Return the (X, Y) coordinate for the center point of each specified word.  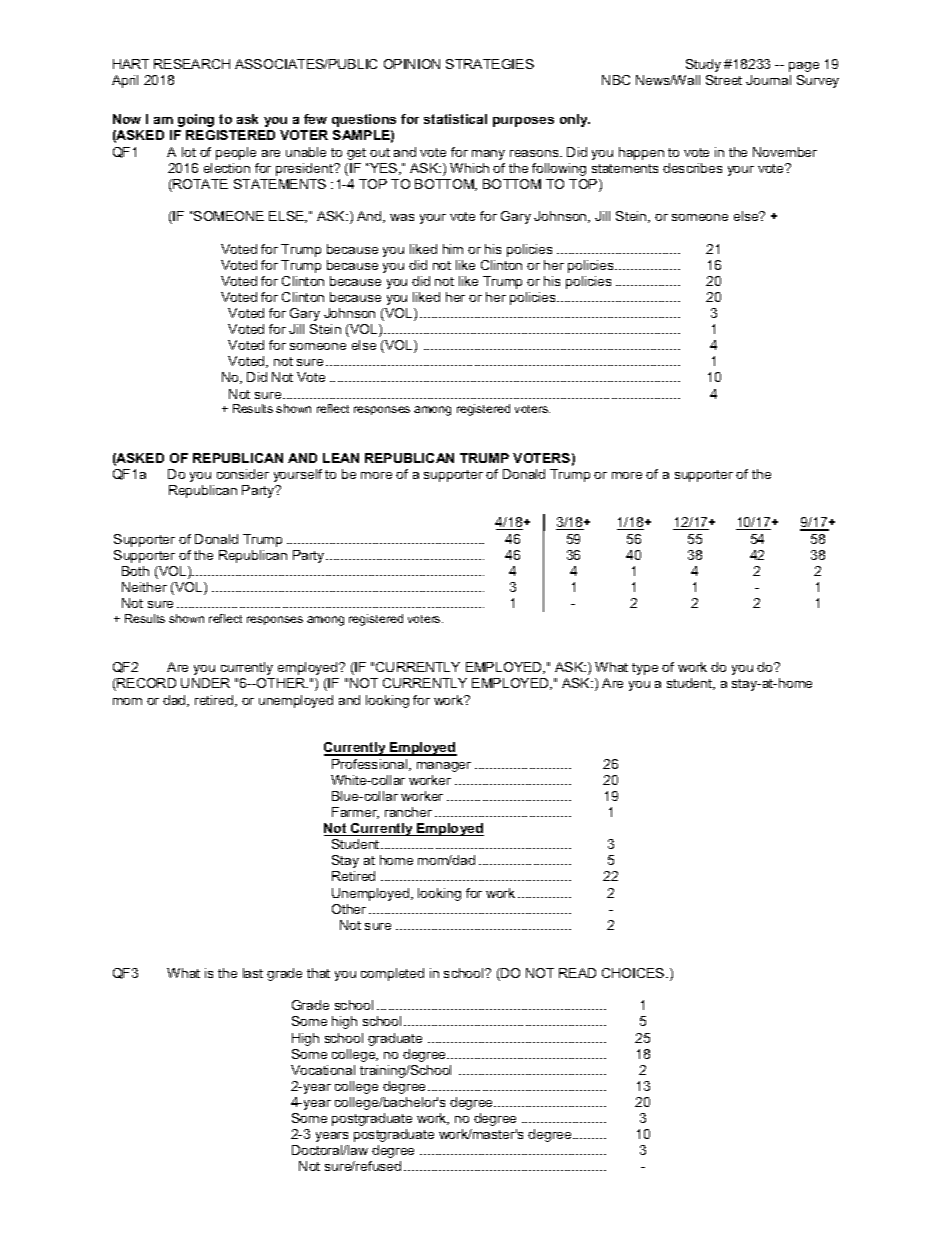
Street (724, 80)
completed (392, 974)
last (253, 973)
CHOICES (634, 973)
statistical (455, 119)
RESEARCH (192, 64)
